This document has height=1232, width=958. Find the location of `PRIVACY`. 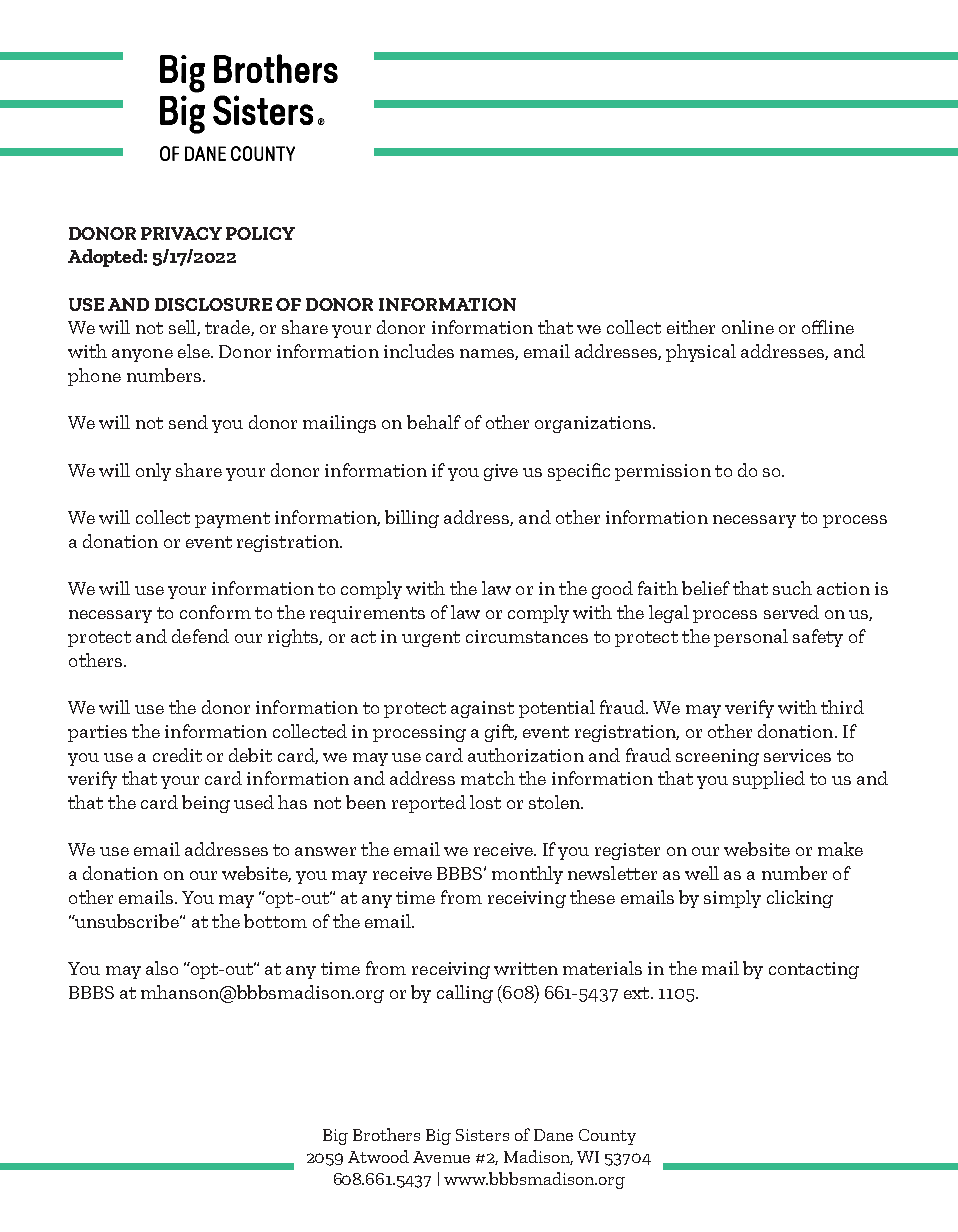

PRIVACY is located at coordinates (181, 233).
